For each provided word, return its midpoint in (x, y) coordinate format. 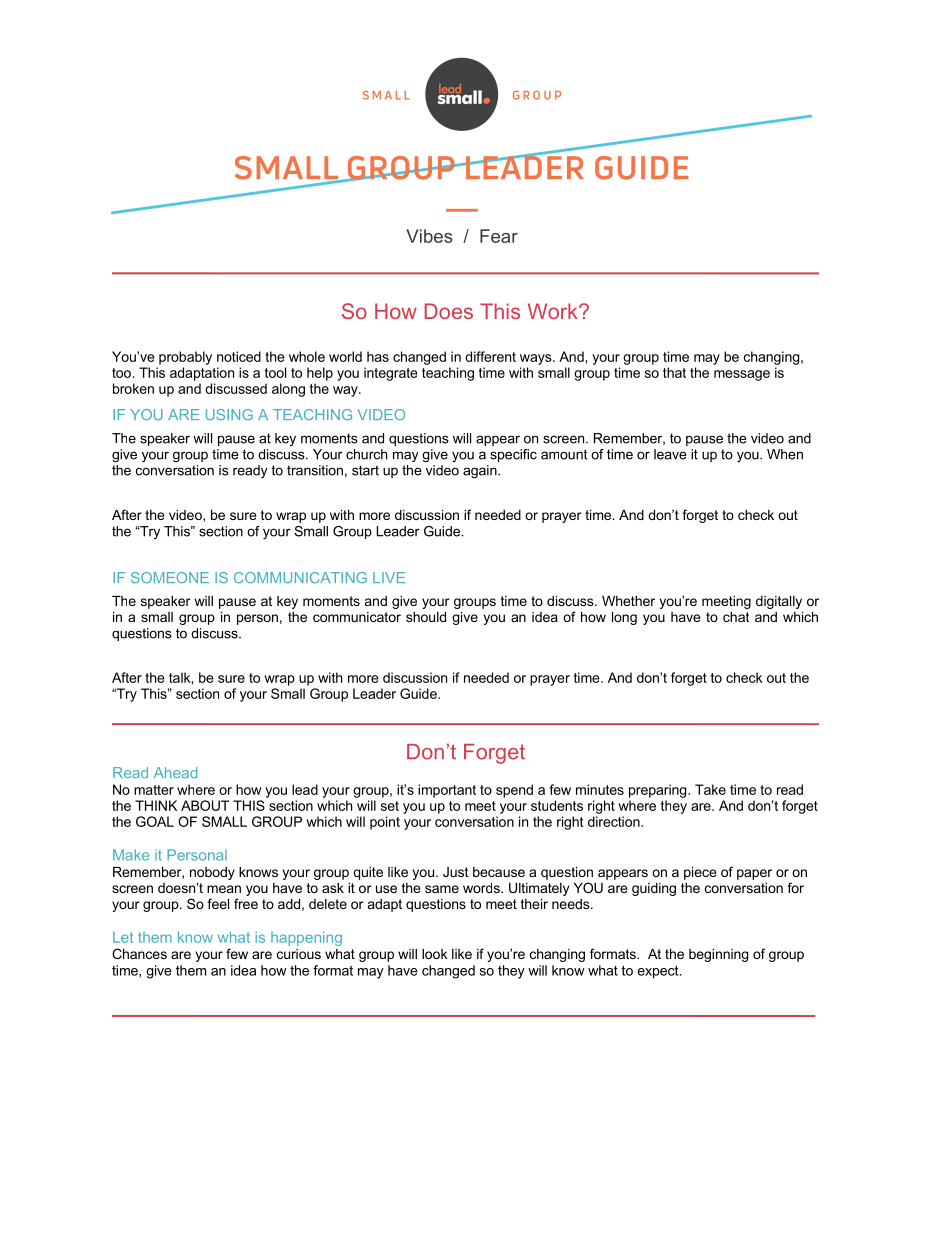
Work (554, 311)
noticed (239, 356)
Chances (139, 953)
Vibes (429, 236)
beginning (718, 955)
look (435, 954)
